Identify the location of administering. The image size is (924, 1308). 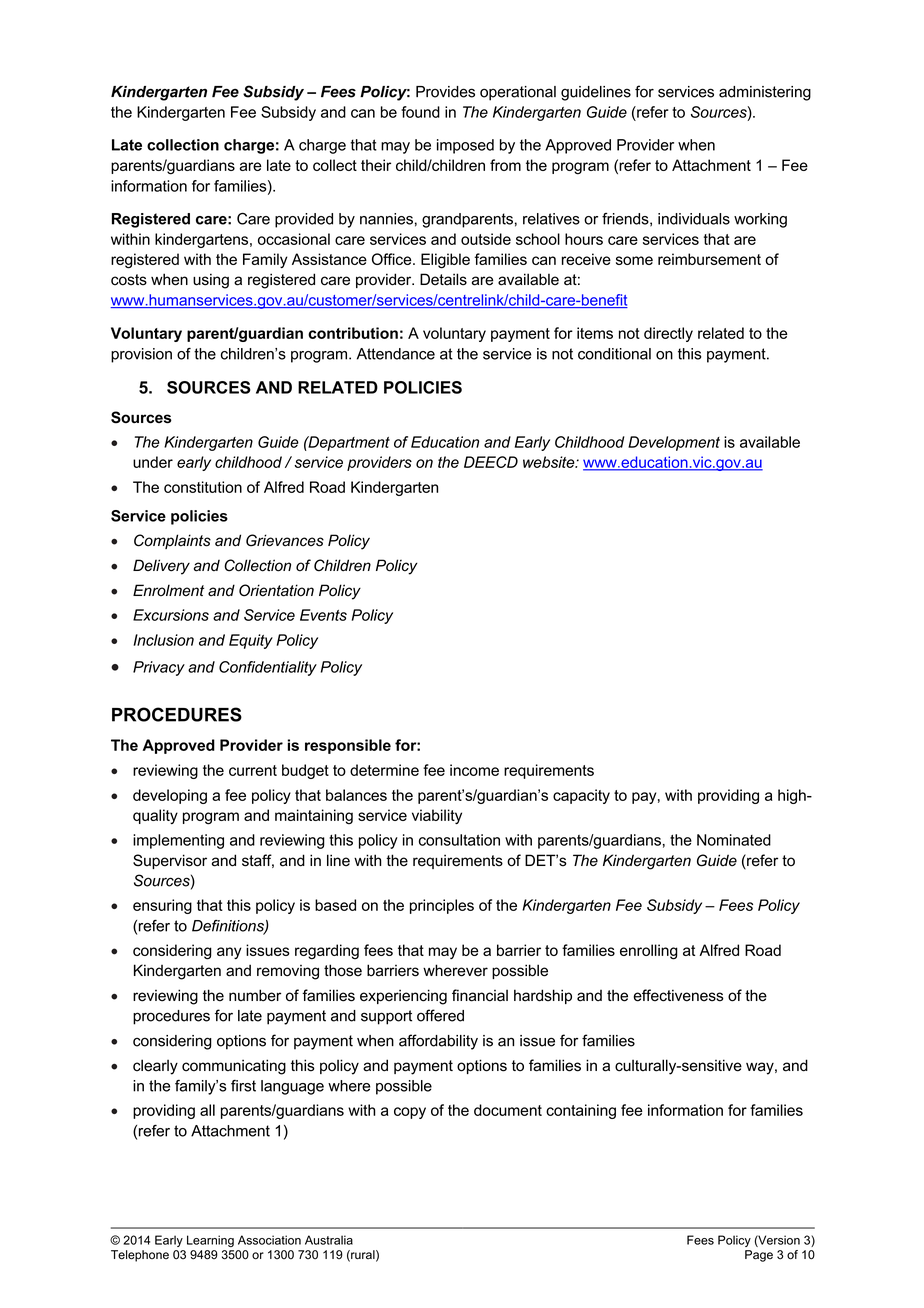
(765, 93).
